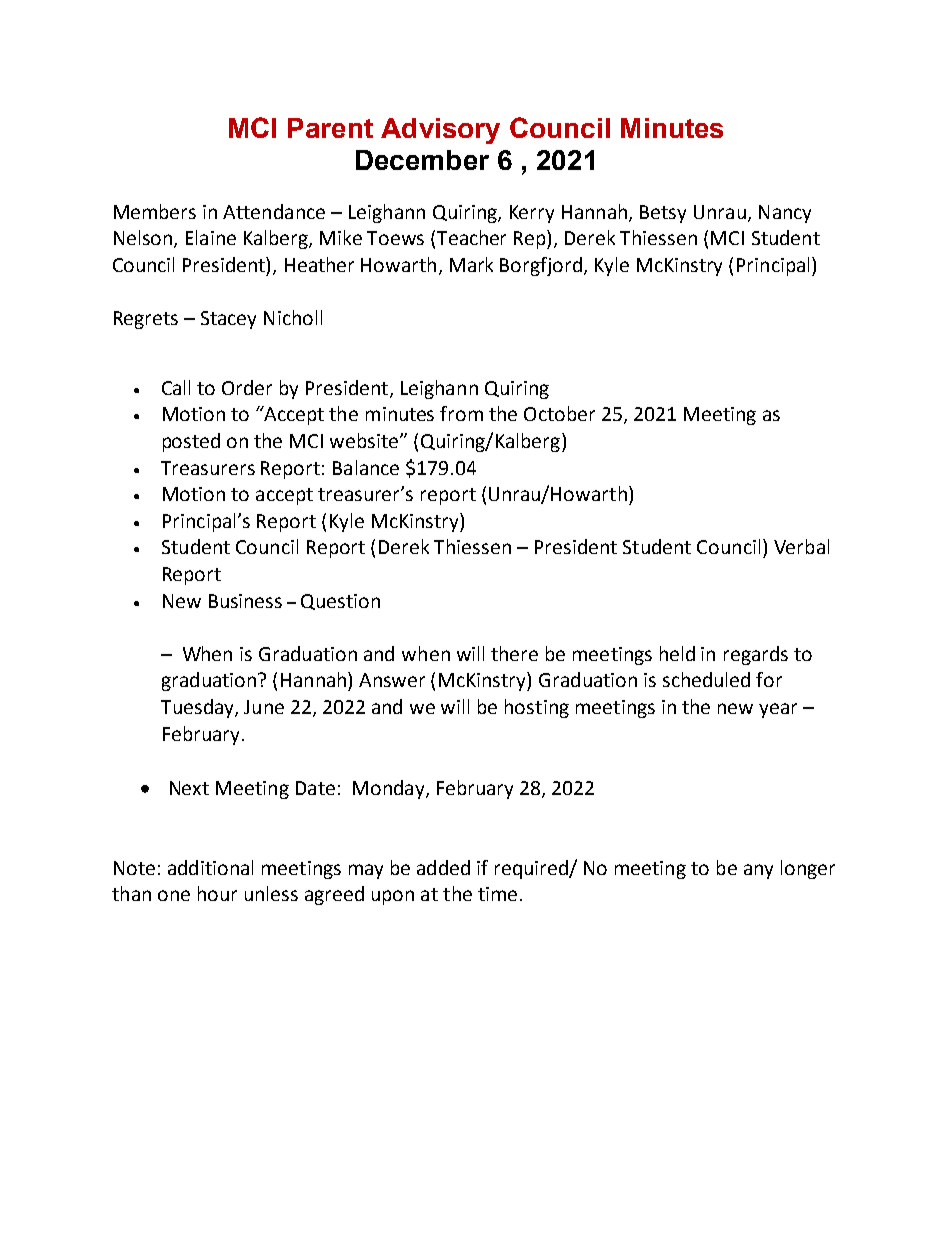 This screenshot has width=952, height=1233. What do you see at coordinates (210, 867) in the screenshot?
I see `additional` at bounding box center [210, 867].
